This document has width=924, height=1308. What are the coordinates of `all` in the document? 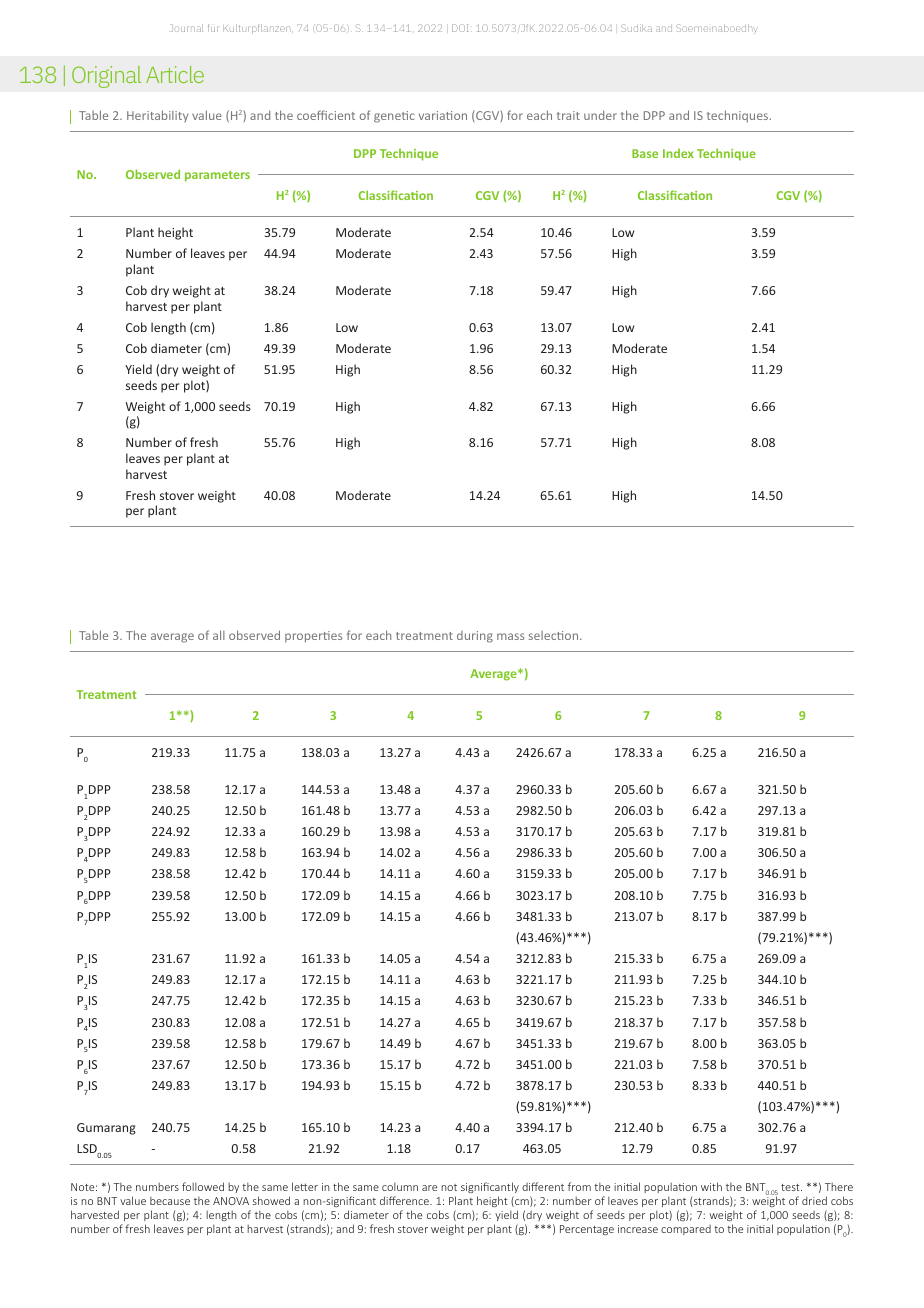 It's located at (219, 635).
